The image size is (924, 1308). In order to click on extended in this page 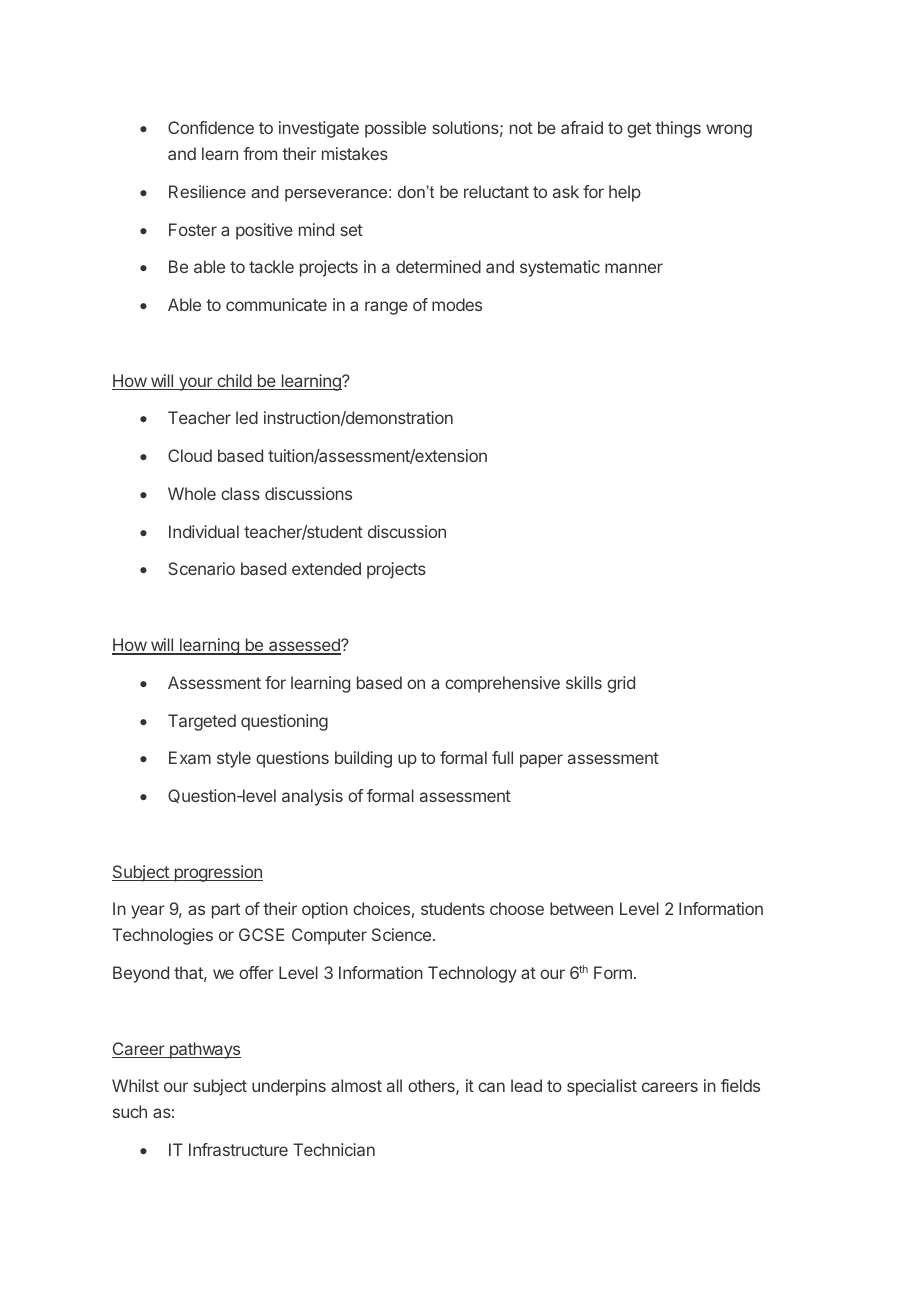, I will do `click(326, 568)`.
